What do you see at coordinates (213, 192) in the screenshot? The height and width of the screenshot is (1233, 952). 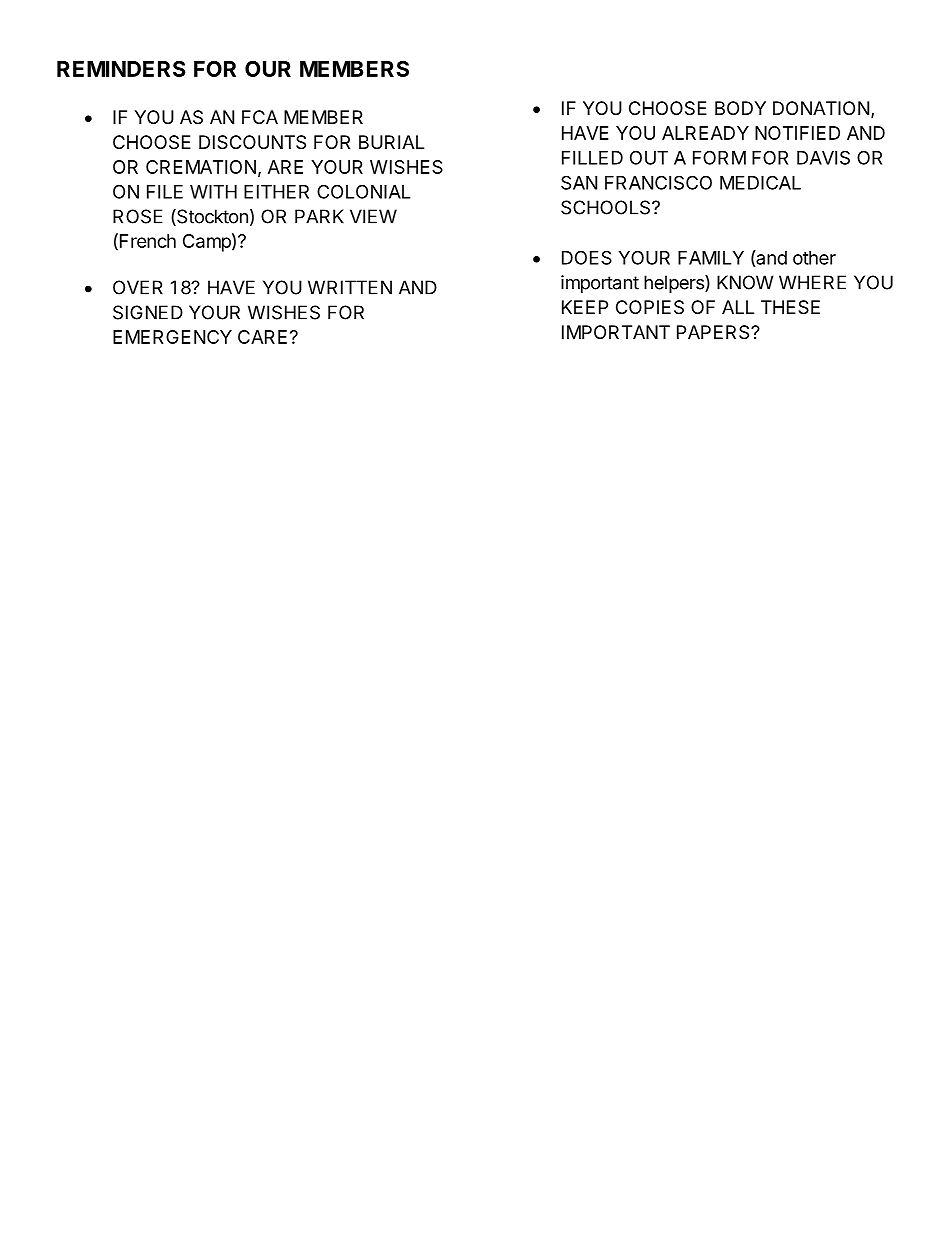 I see `WITH` at bounding box center [213, 192].
